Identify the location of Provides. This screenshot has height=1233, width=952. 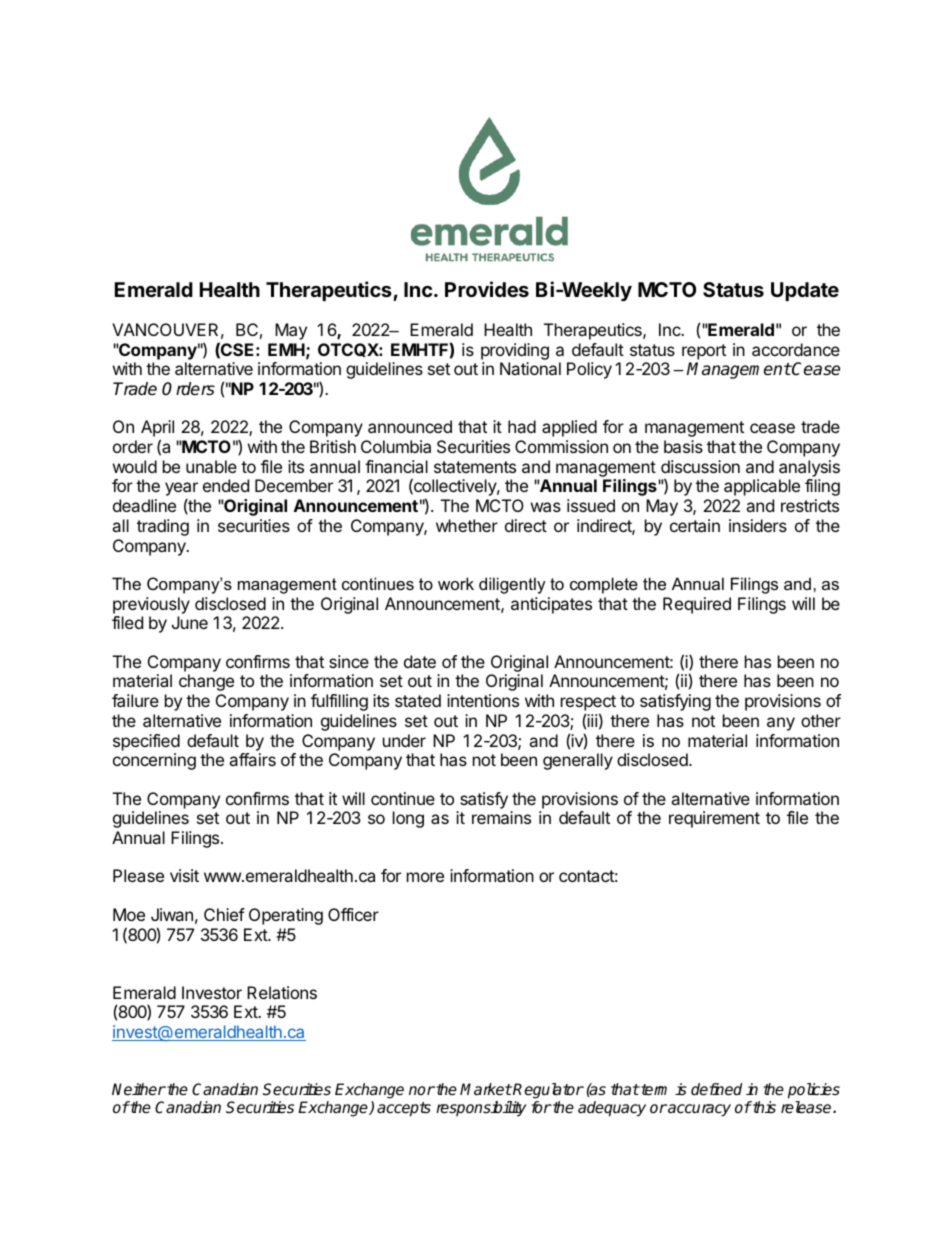
(487, 289).
